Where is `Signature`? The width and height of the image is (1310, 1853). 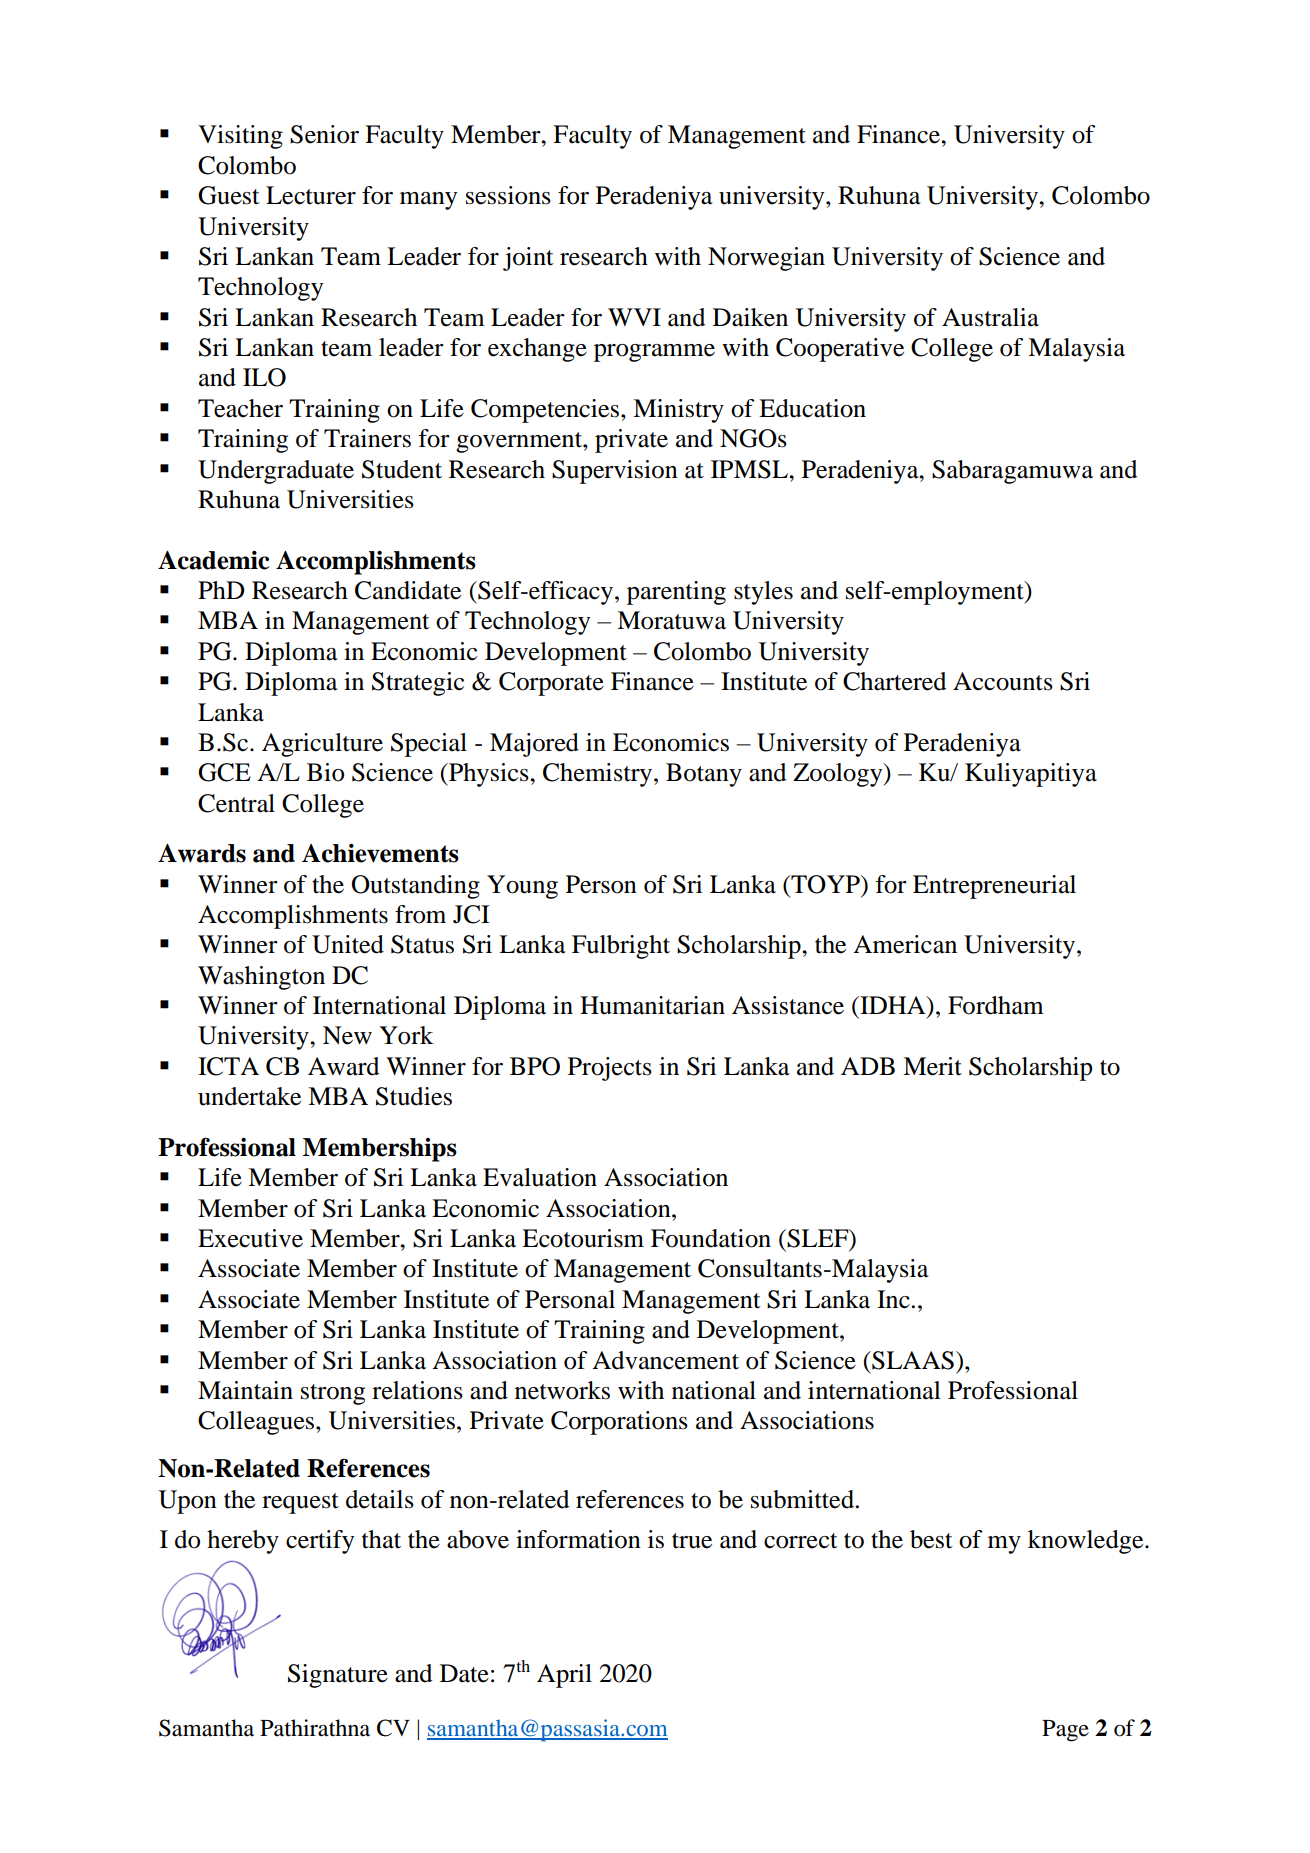
Signature is located at coordinates (338, 1676).
